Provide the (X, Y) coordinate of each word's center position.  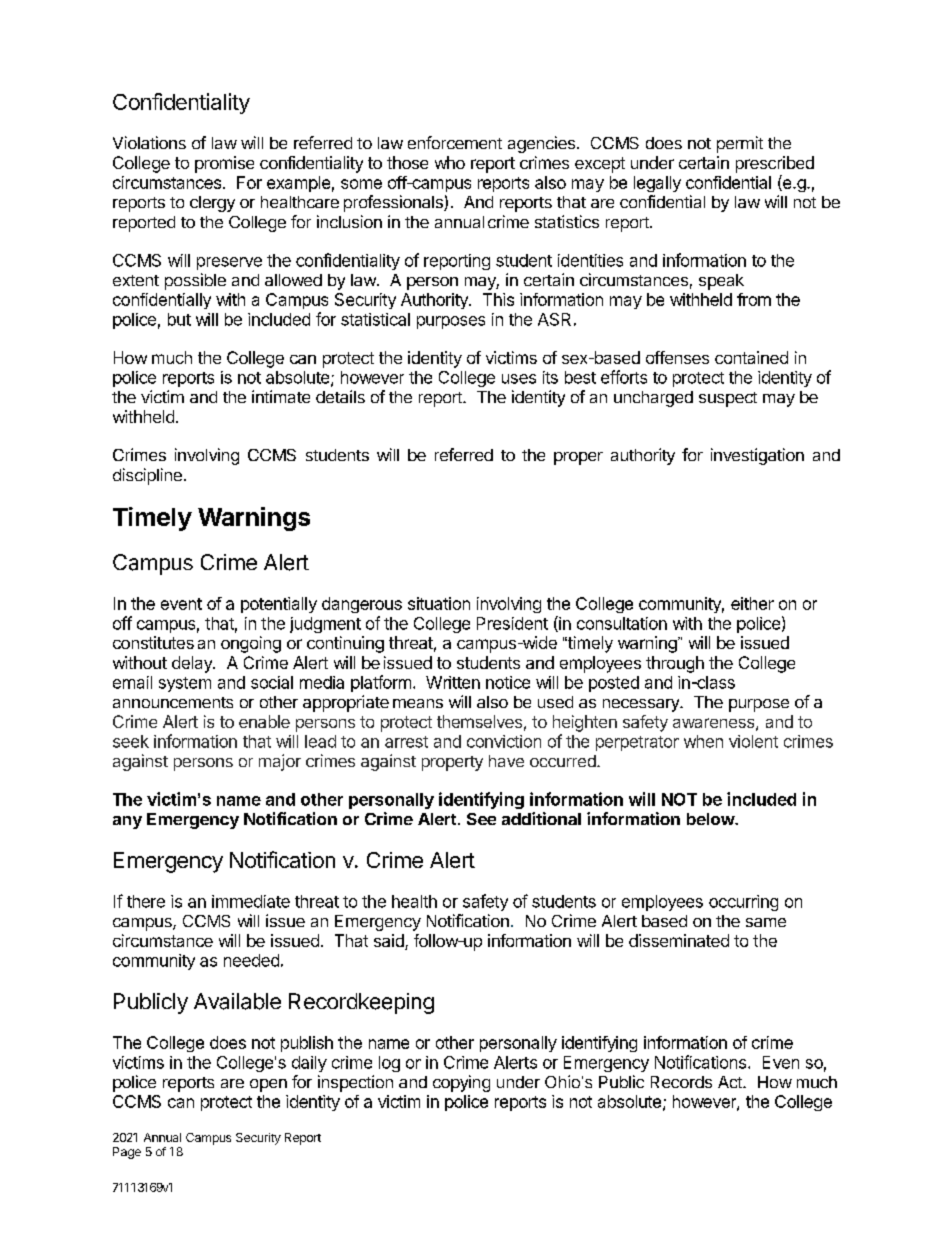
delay (193, 664)
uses (519, 379)
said (390, 942)
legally (657, 184)
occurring (743, 903)
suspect (728, 399)
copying (461, 1083)
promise (224, 164)
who (450, 162)
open (268, 1085)
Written (453, 682)
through (675, 664)
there (146, 901)
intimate (281, 396)
